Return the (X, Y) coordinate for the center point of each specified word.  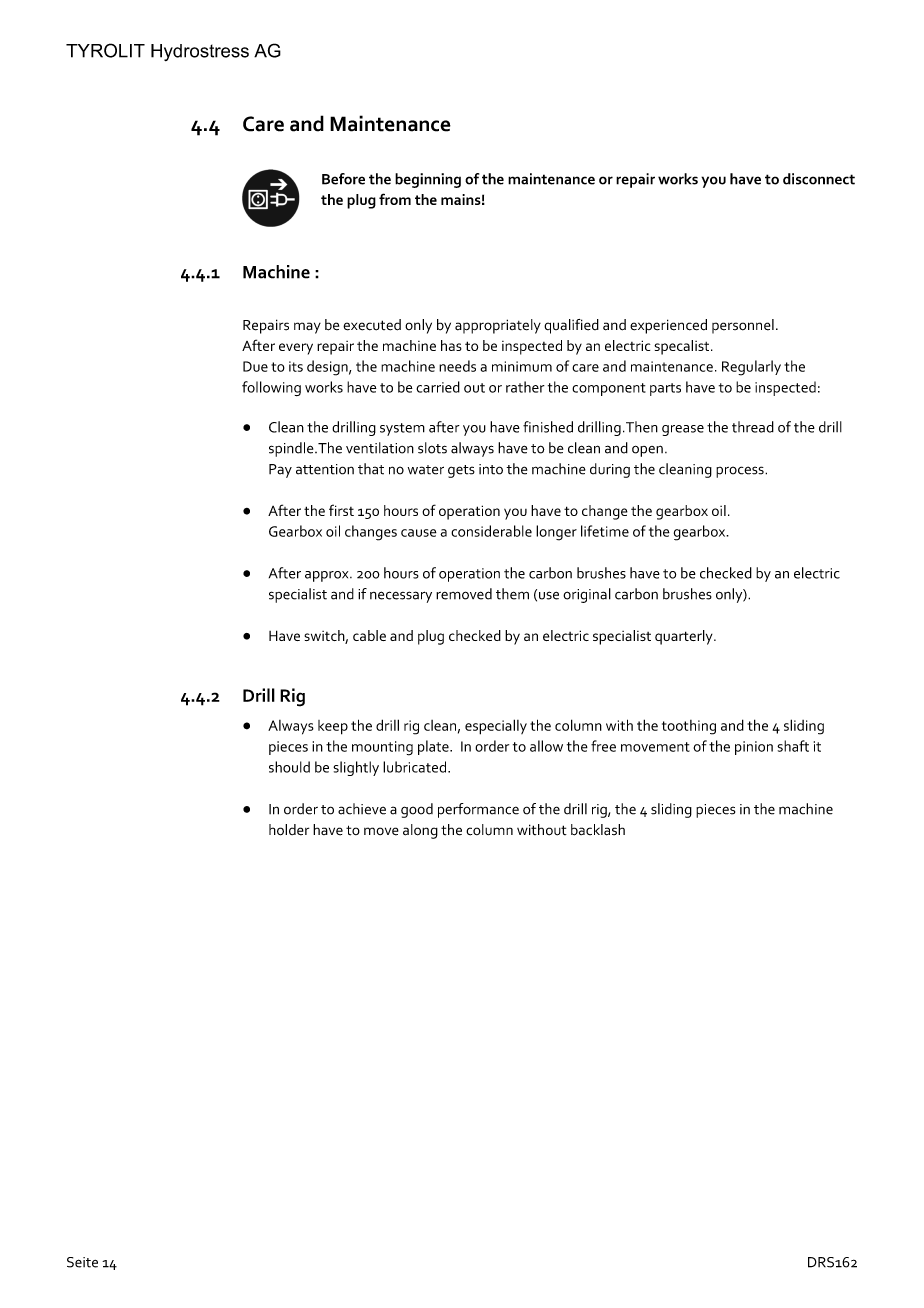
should (289, 767)
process (741, 472)
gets (461, 471)
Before (343, 179)
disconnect (819, 179)
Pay (280, 471)
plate (434, 747)
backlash (598, 830)
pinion (754, 748)
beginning (428, 180)
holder (289, 830)
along (420, 831)
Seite (82, 1262)
